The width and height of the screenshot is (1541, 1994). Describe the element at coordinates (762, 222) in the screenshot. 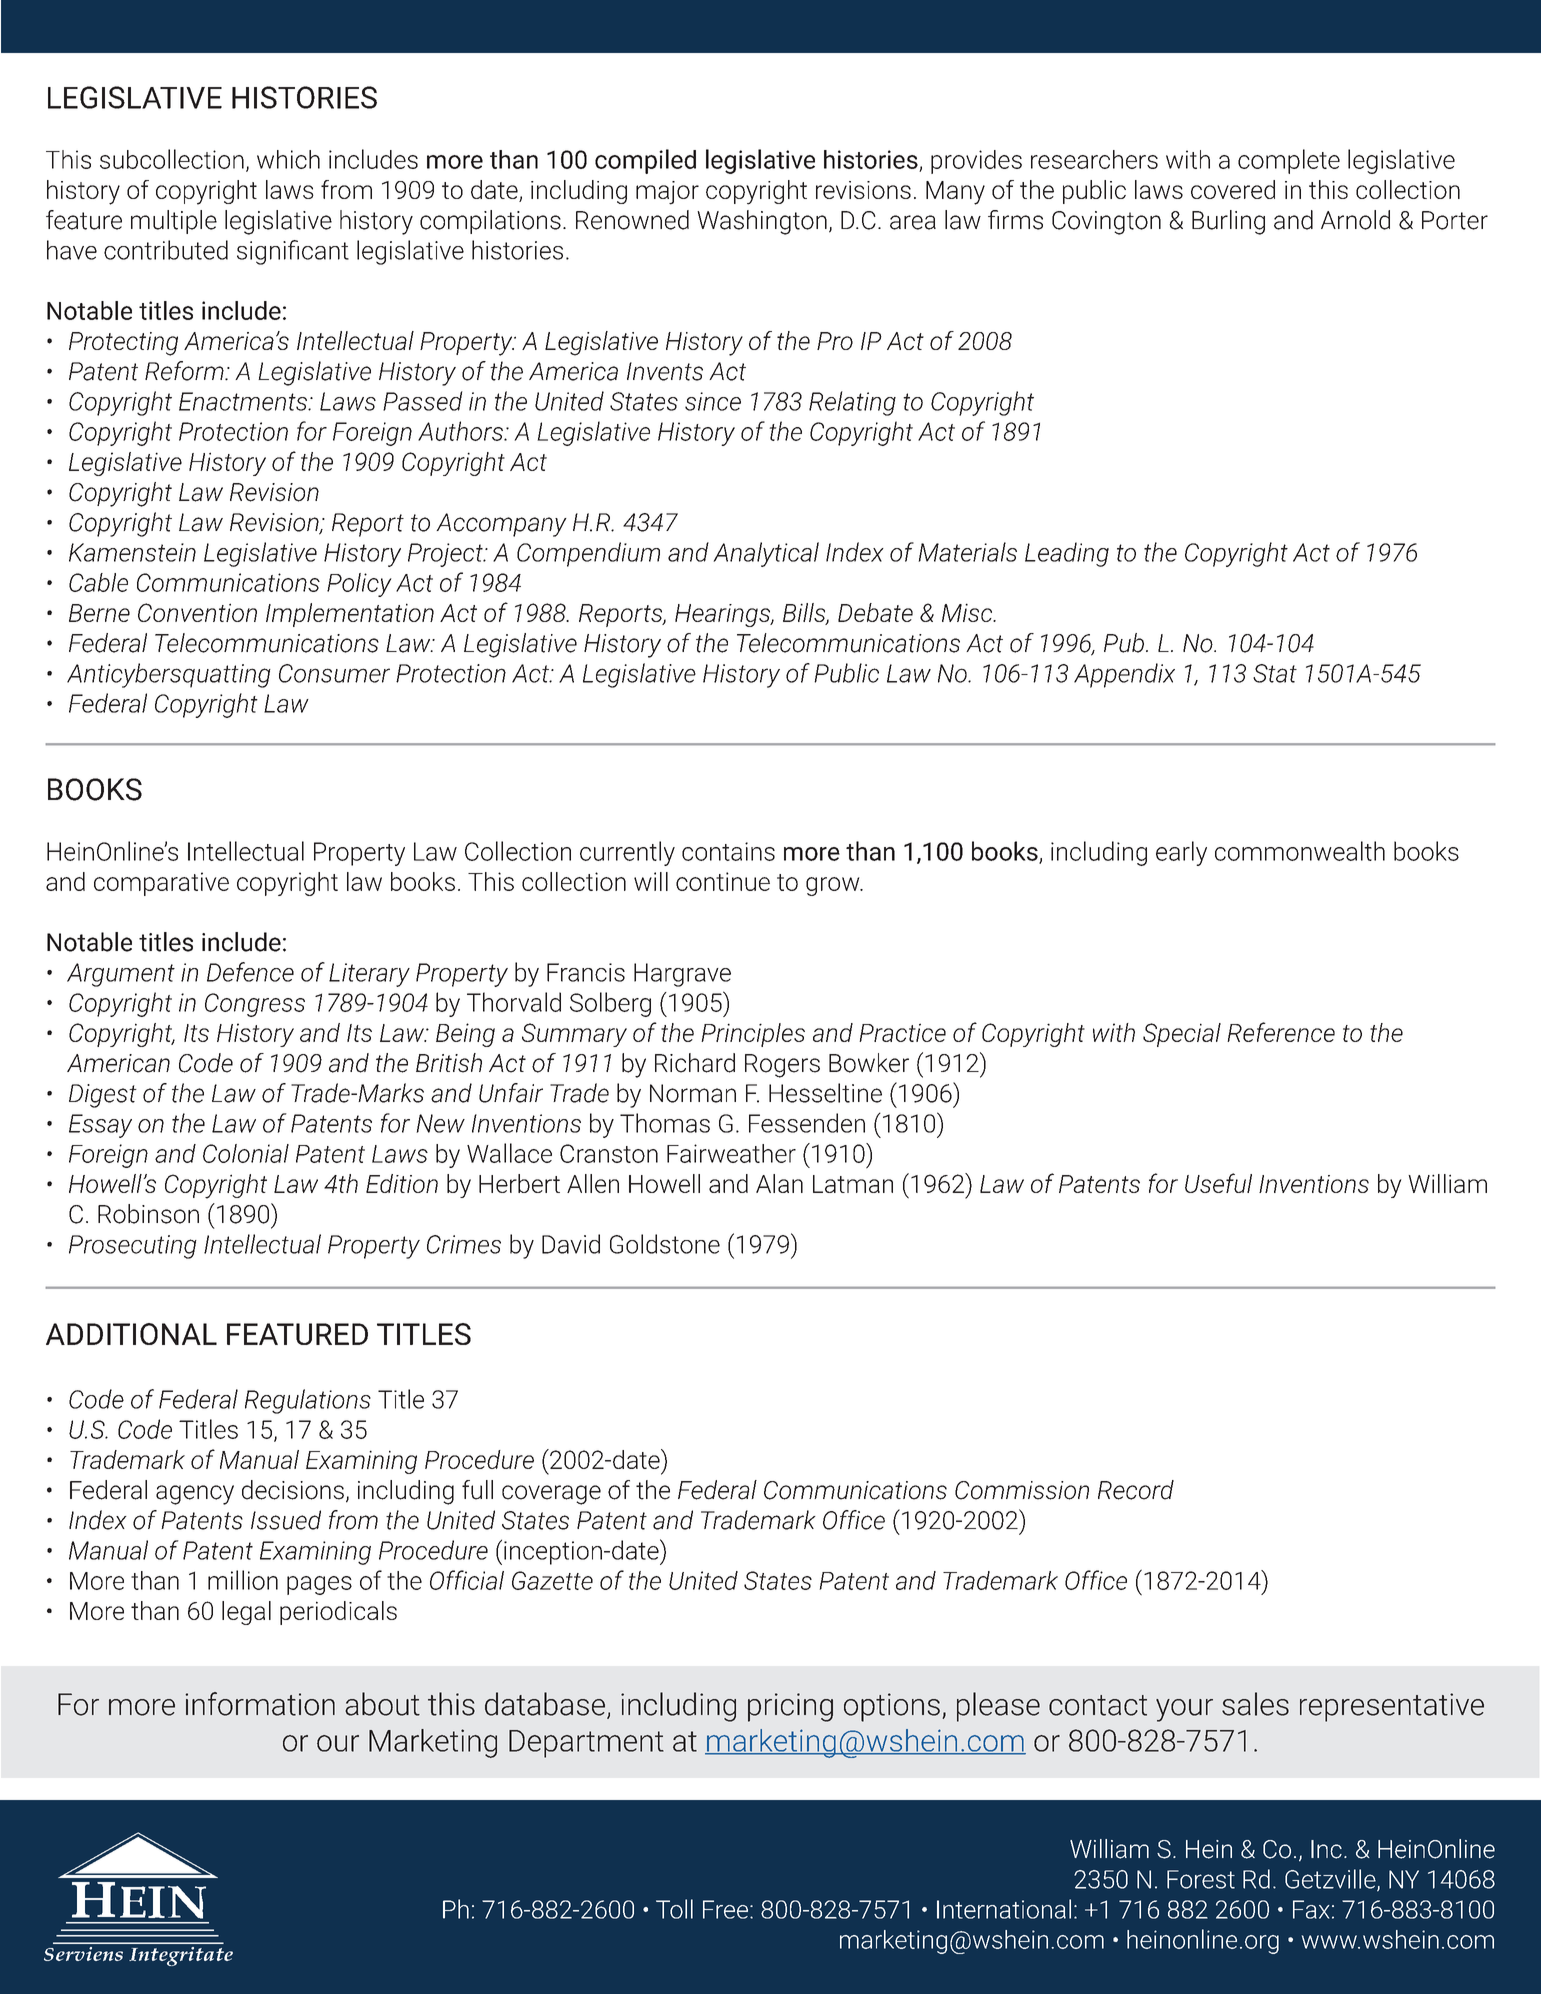

I see `Washington` at that location.
